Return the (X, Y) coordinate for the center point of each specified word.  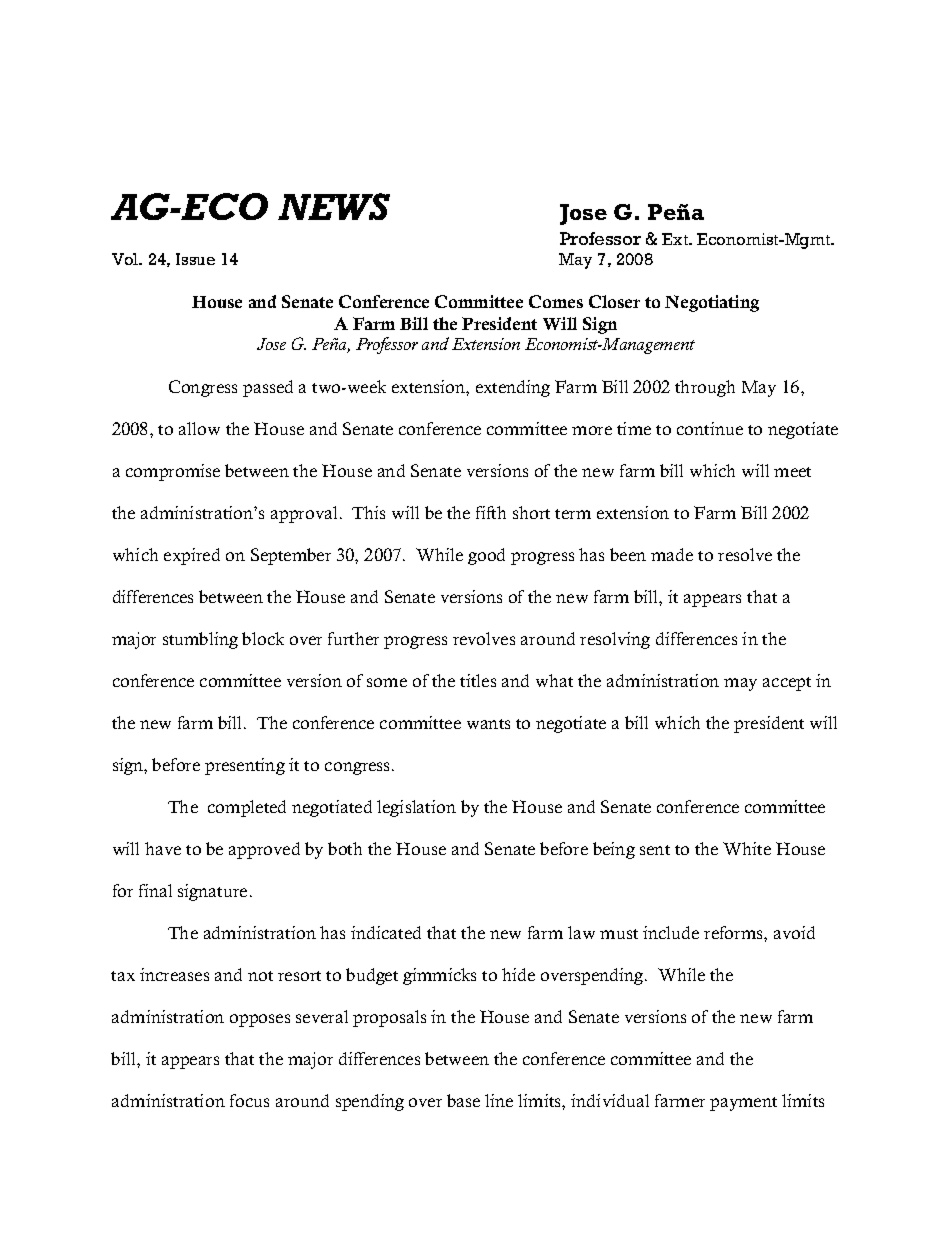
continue (710, 428)
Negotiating (712, 303)
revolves (484, 638)
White (747, 848)
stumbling (200, 640)
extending (513, 388)
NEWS (334, 206)
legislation (416, 808)
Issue (195, 259)
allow (199, 428)
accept (787, 684)
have (163, 848)
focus (249, 1100)
